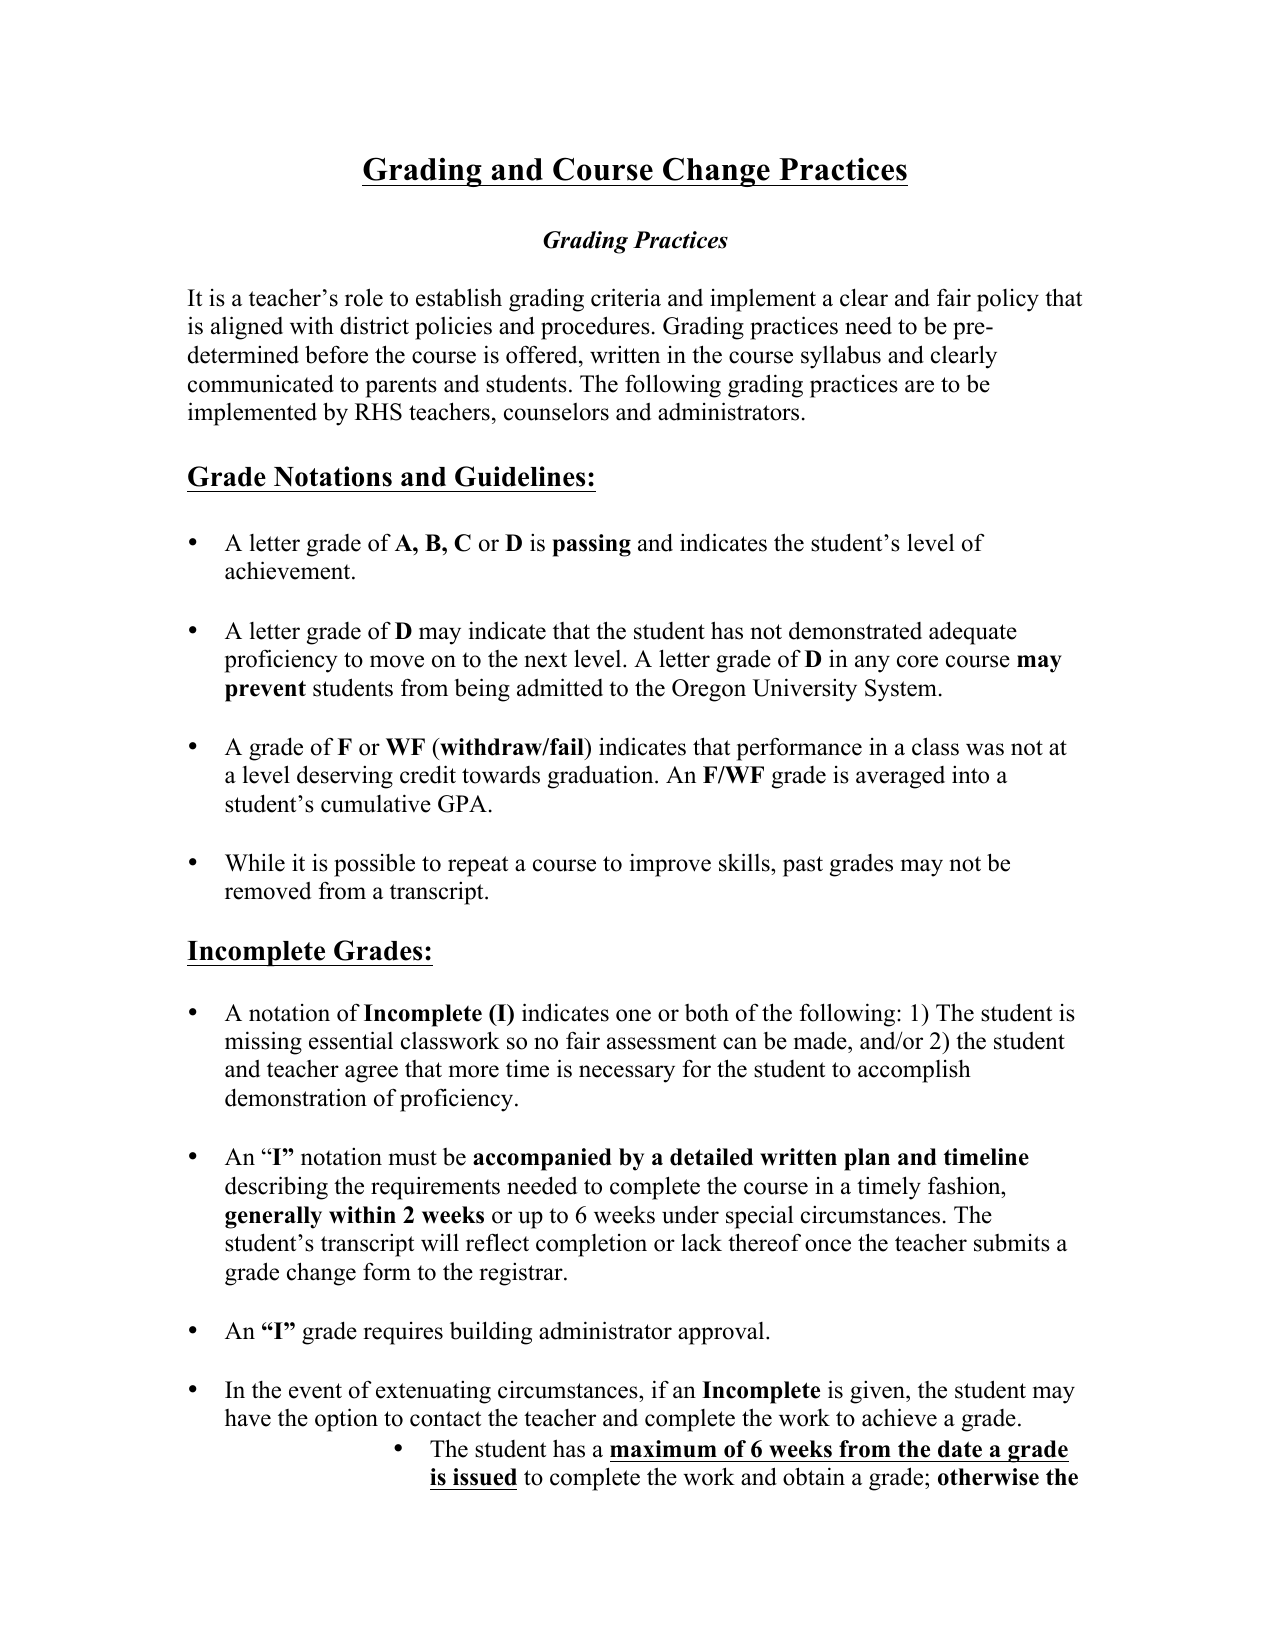  I want to click on maximum, so click(663, 1449).
